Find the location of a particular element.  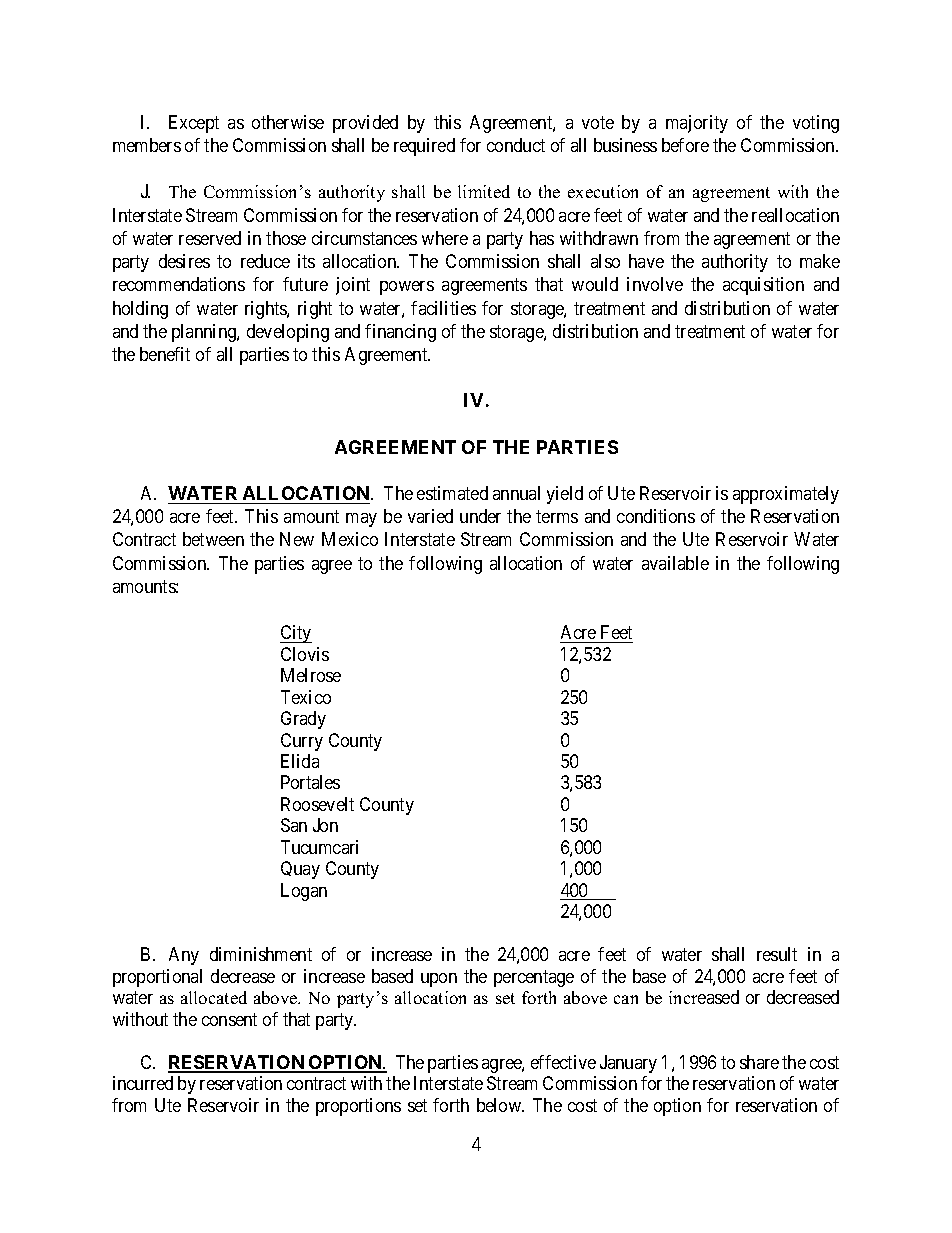

share is located at coordinates (759, 1062).
